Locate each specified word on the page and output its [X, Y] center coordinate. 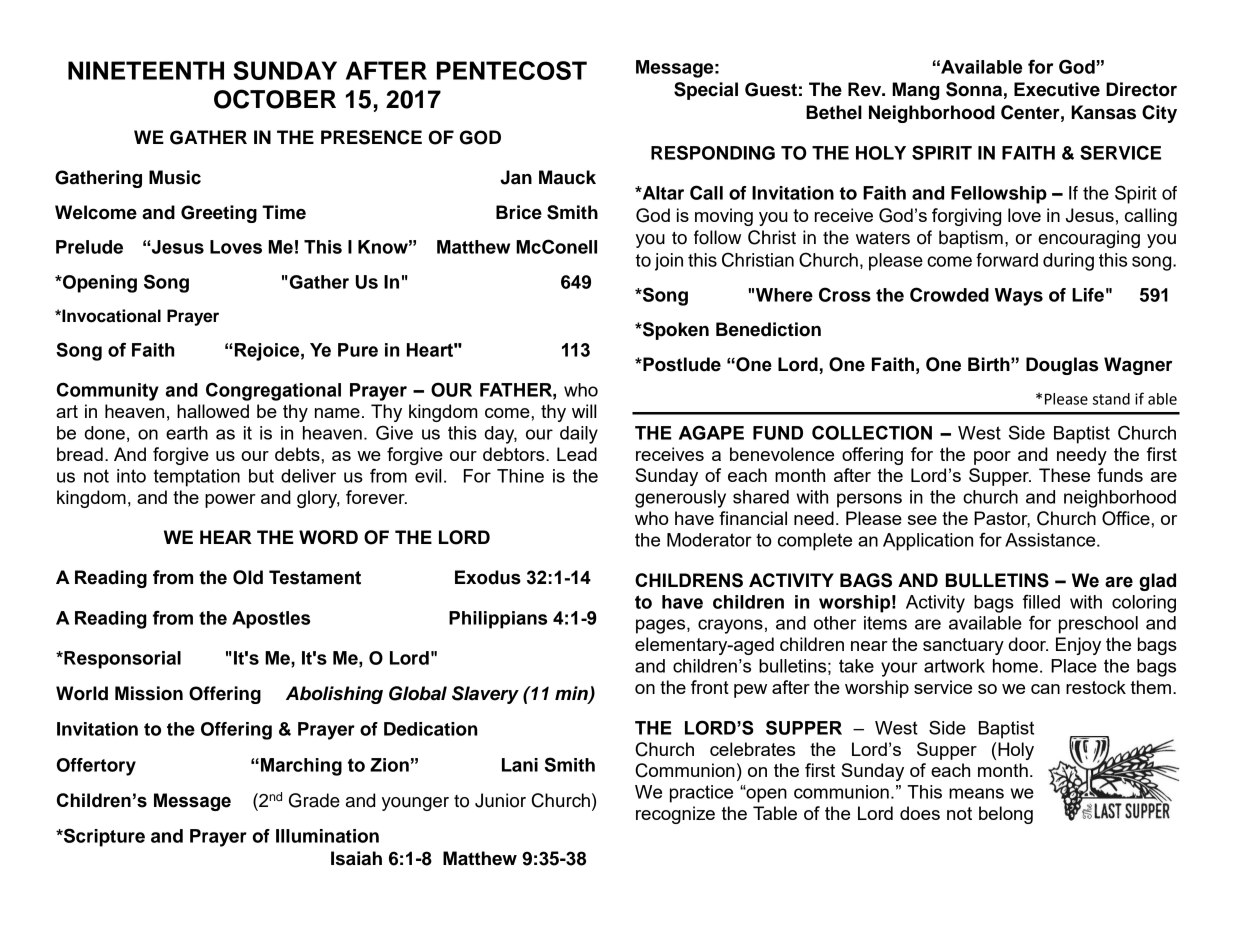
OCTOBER [275, 99]
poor [992, 458]
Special [706, 91]
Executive [1057, 89]
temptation [197, 478]
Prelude [89, 247]
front [710, 687]
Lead [577, 454]
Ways [1019, 297]
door [1028, 644]
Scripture [103, 837]
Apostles [271, 620]
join [669, 262]
